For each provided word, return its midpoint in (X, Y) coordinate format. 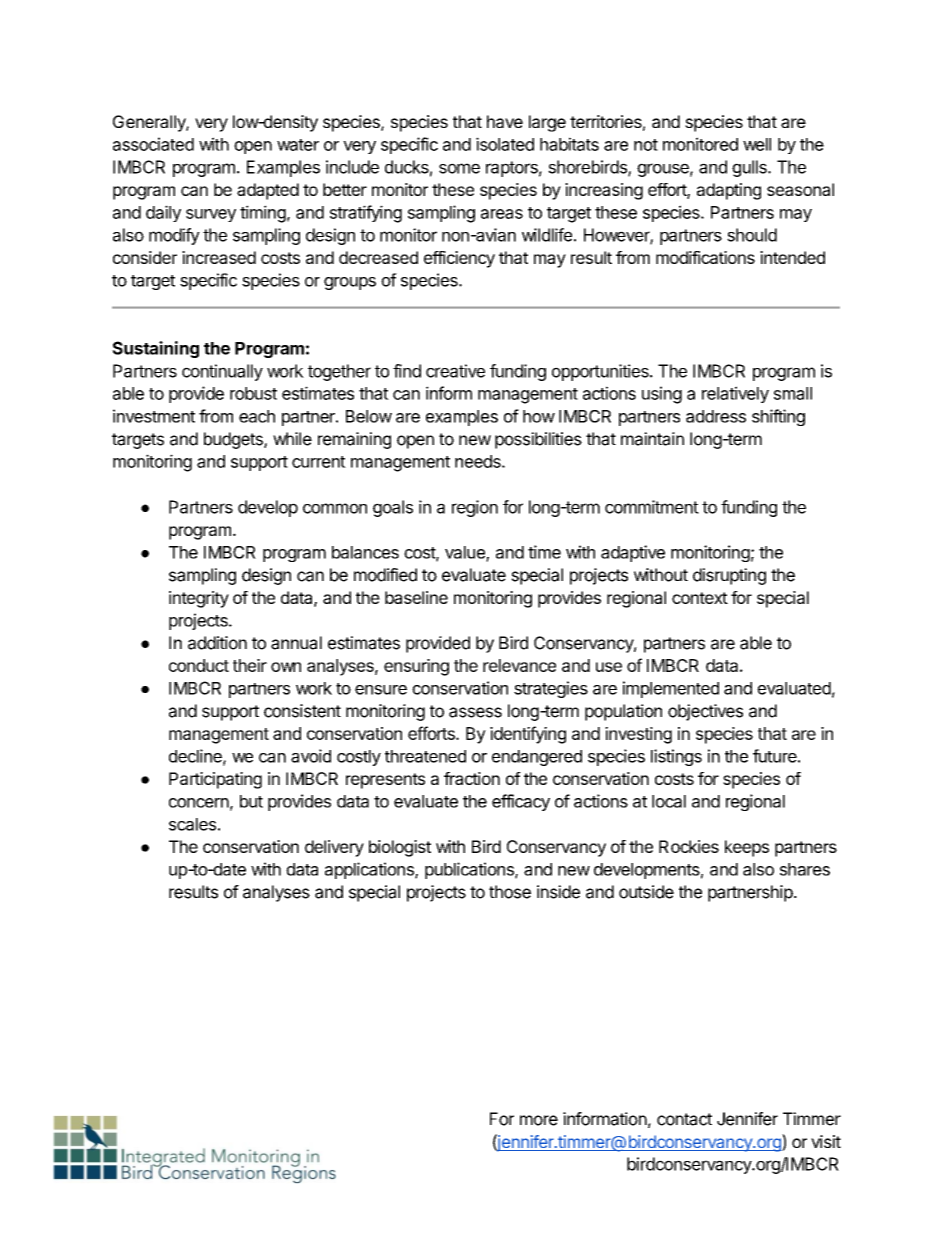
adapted (268, 191)
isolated (505, 144)
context (700, 598)
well (757, 144)
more (539, 1120)
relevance (519, 665)
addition (217, 643)
